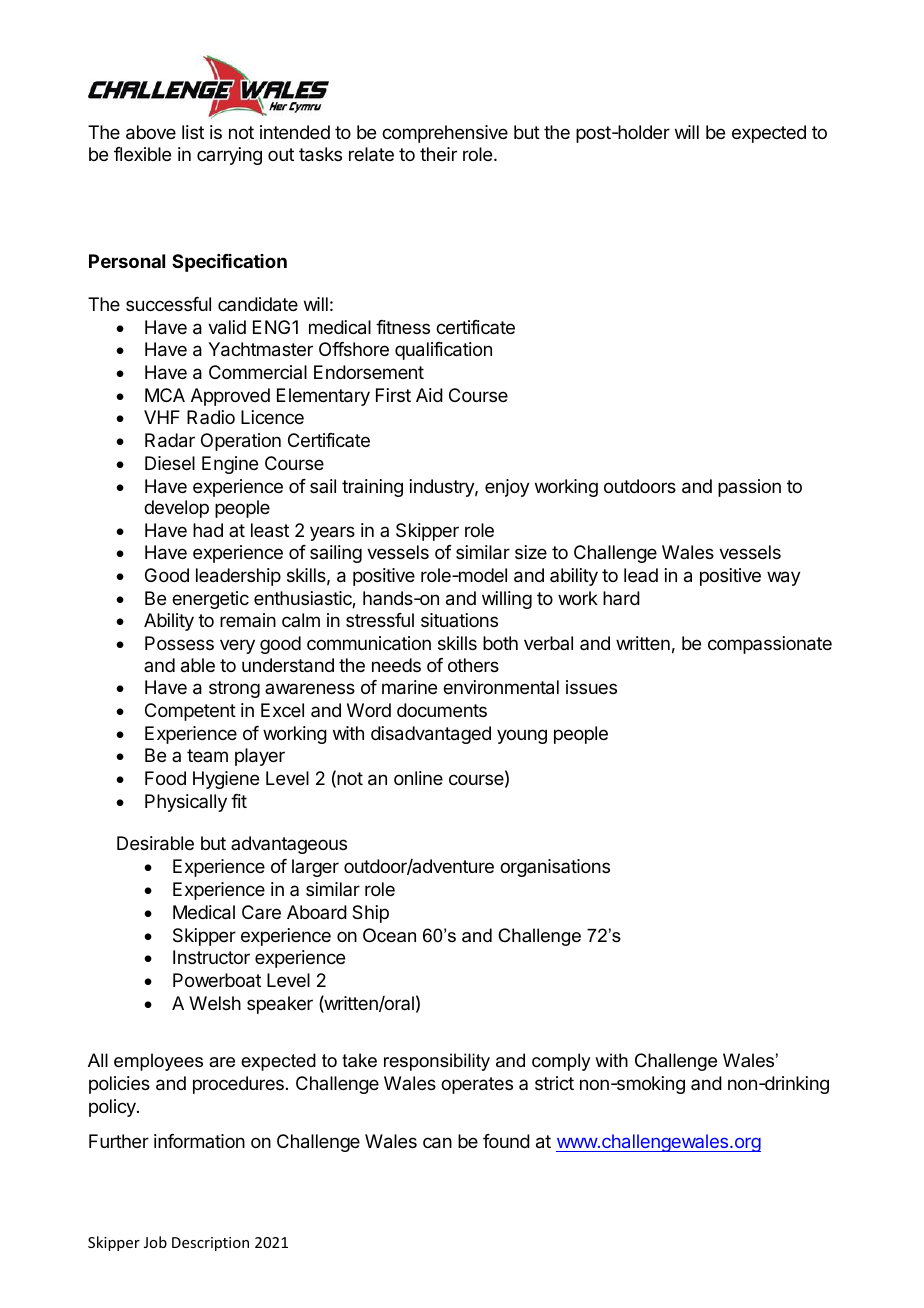 This screenshot has height=1308, width=924. What do you see at coordinates (210, 1244) in the screenshot?
I see `Description` at bounding box center [210, 1244].
